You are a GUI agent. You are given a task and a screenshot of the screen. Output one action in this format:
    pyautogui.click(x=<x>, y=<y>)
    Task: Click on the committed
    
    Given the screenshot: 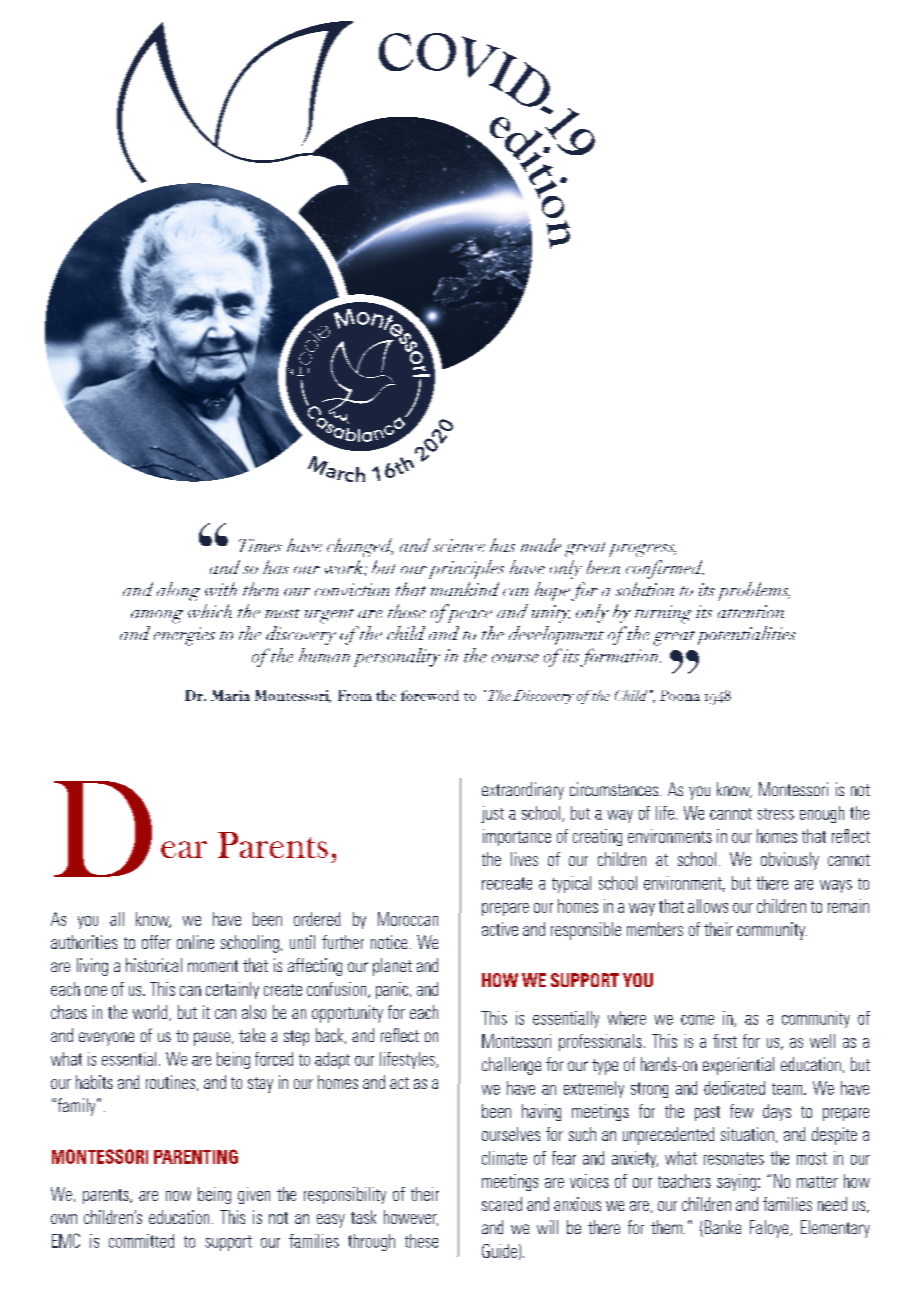 What is the action you would take?
    pyautogui.click(x=141, y=1241)
